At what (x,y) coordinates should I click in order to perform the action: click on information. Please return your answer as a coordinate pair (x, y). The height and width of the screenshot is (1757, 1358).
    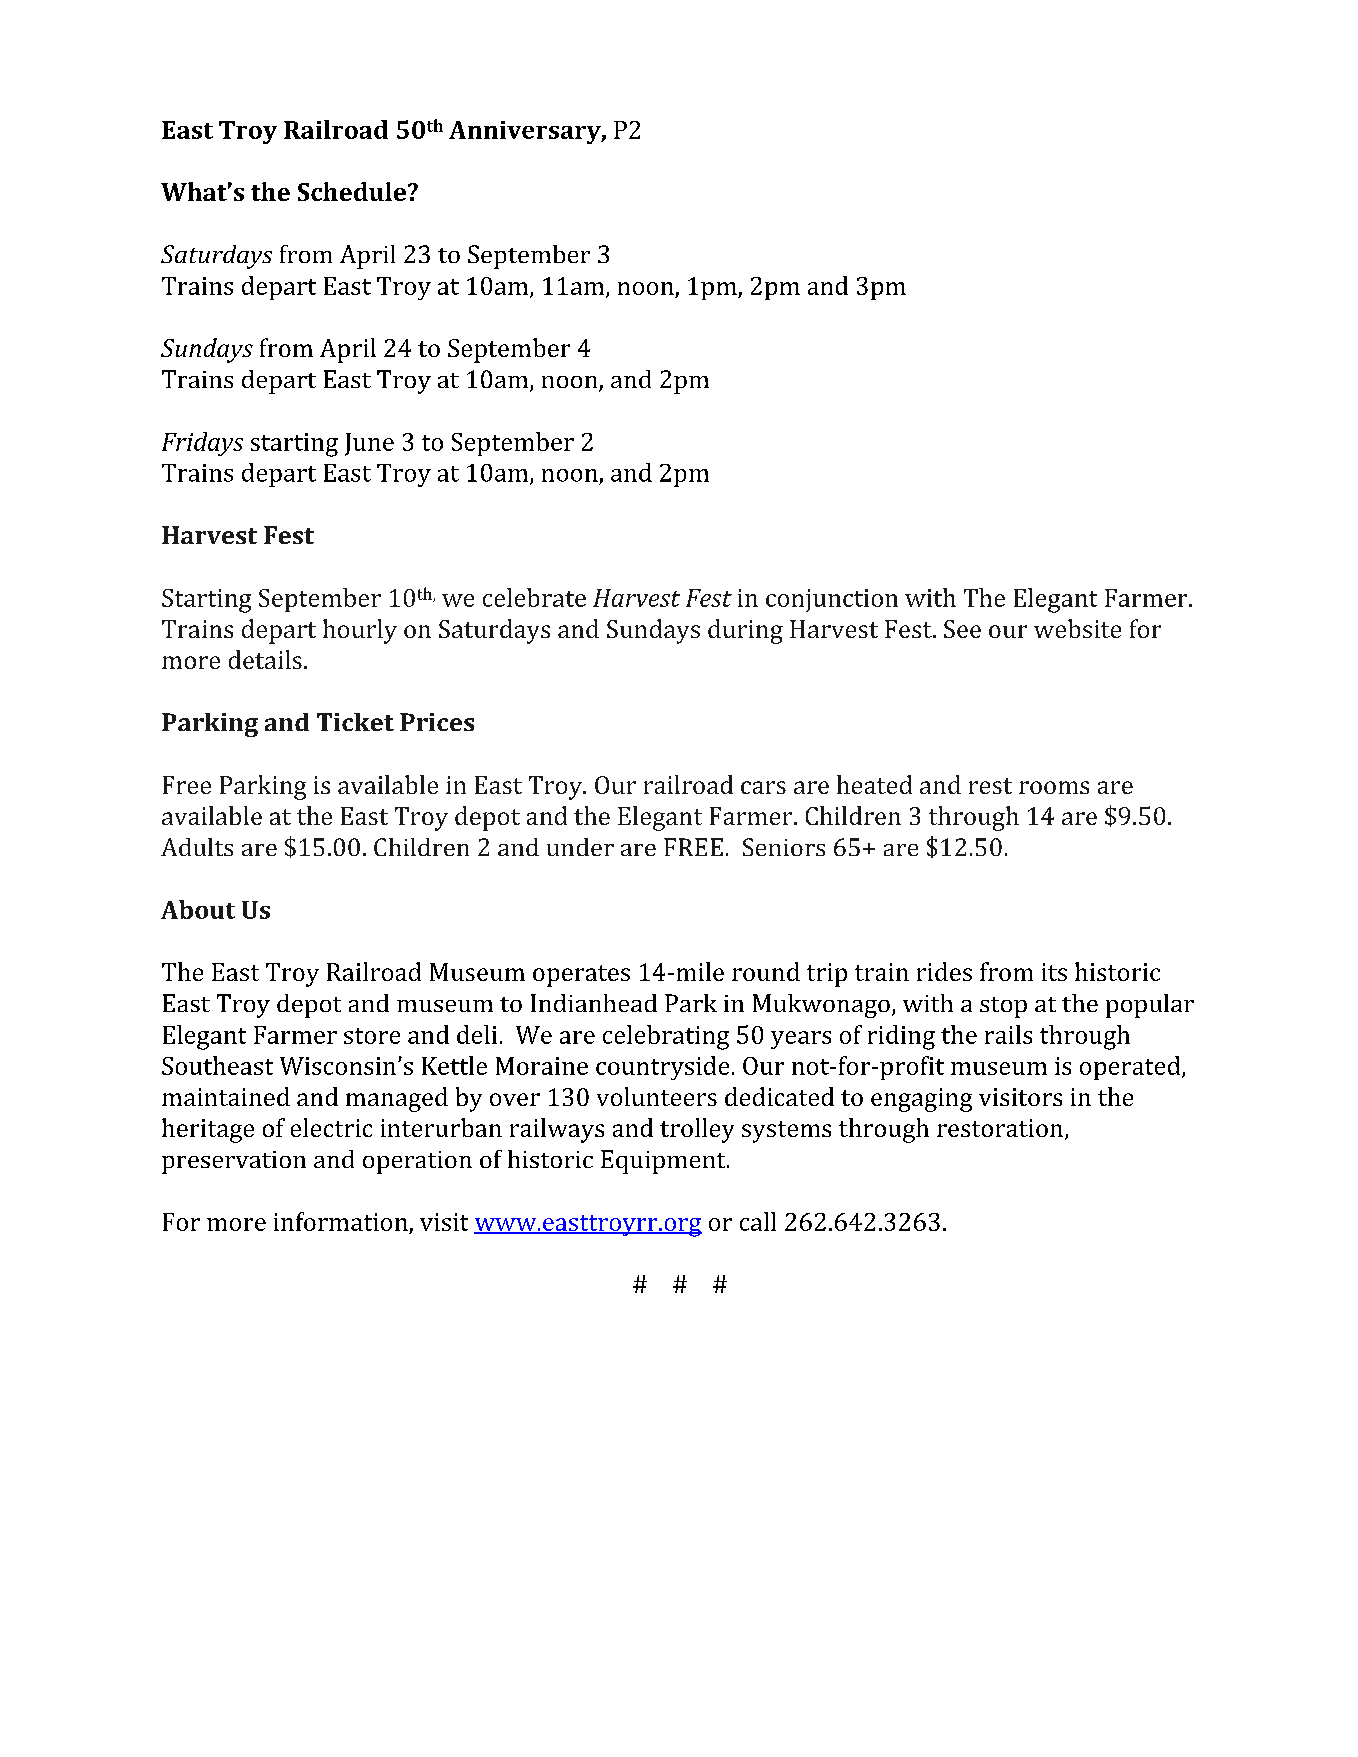
    Looking at the image, I should click on (341, 1221).
